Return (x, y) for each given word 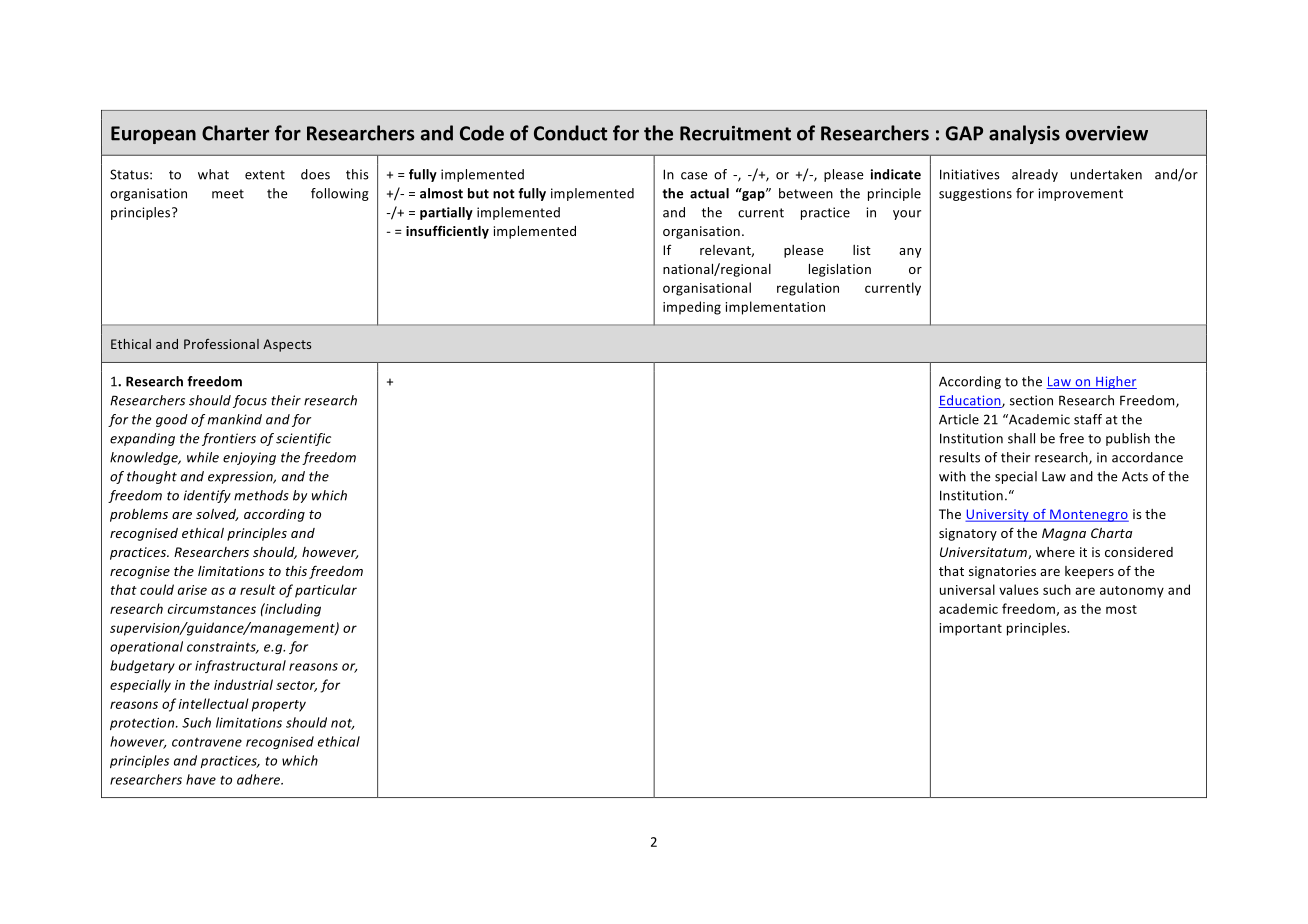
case (694, 176)
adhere (260, 779)
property (279, 706)
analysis (1024, 134)
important (970, 629)
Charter (235, 133)
